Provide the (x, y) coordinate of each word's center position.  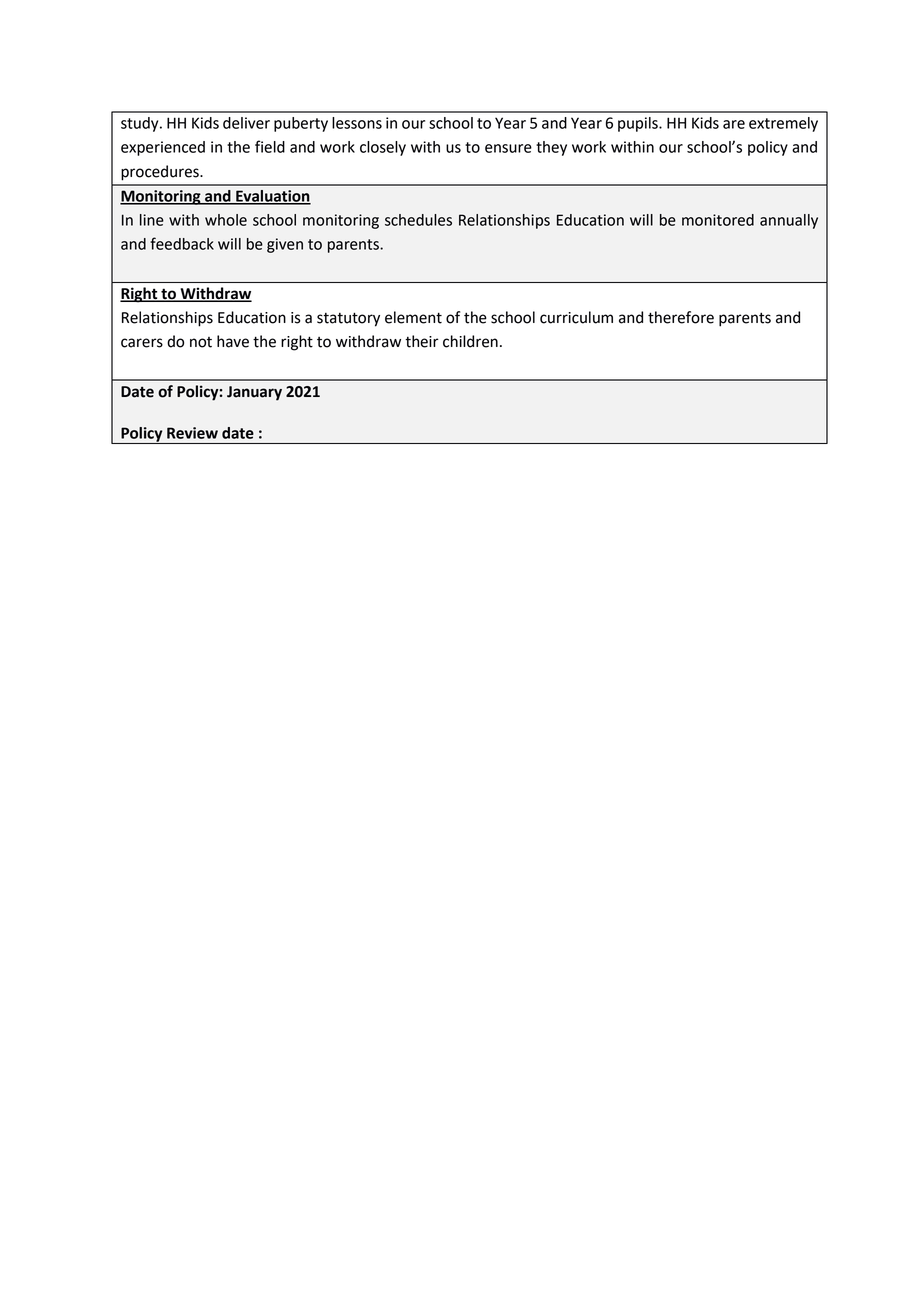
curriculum (576, 317)
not (201, 342)
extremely (783, 124)
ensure (508, 148)
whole (226, 220)
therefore (681, 317)
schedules (418, 220)
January (254, 393)
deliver (246, 123)
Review (192, 433)
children (470, 341)
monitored (718, 220)
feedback (182, 243)
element (413, 317)
